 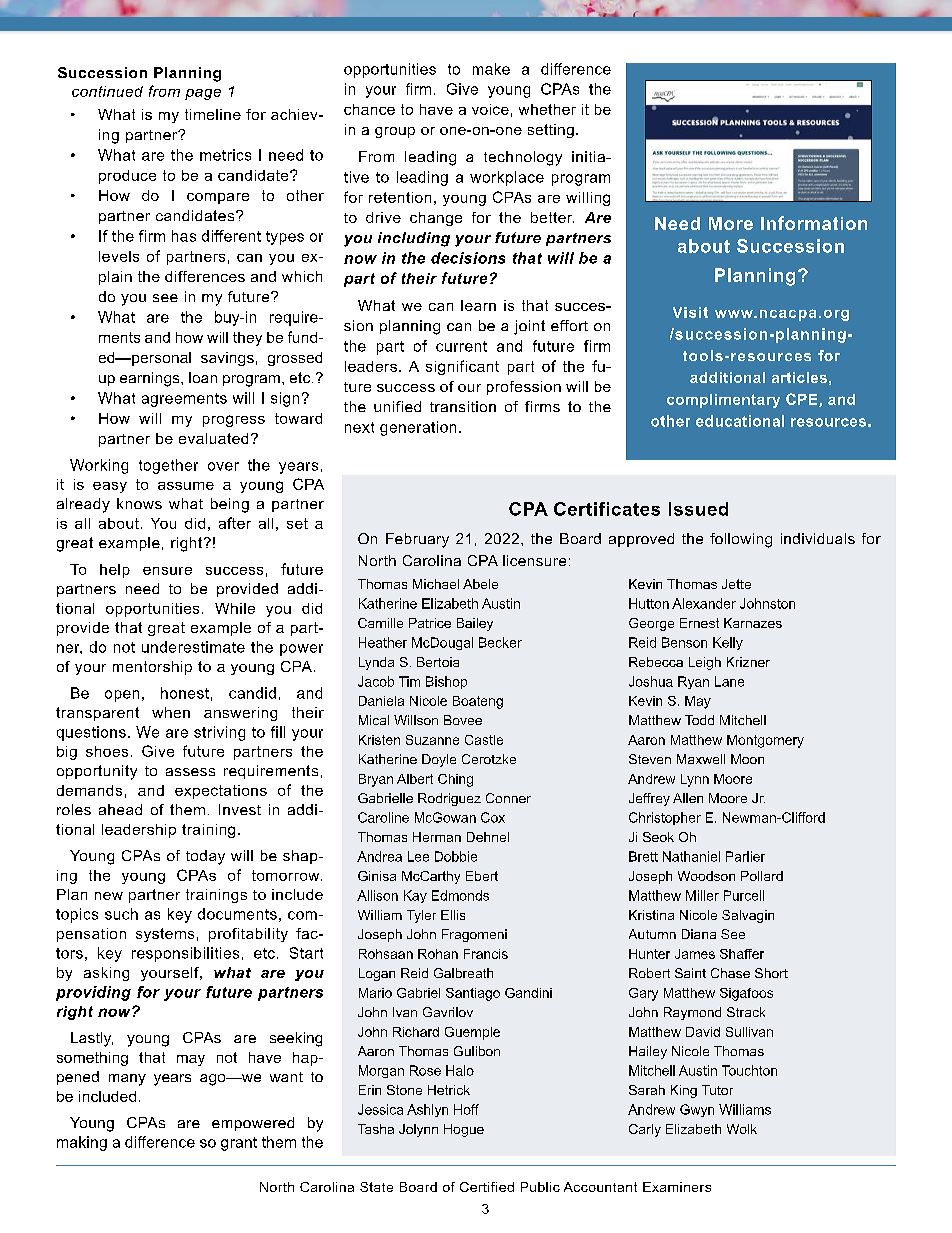 What do you see at coordinates (487, 1187) in the image?
I see `Certified` at bounding box center [487, 1187].
